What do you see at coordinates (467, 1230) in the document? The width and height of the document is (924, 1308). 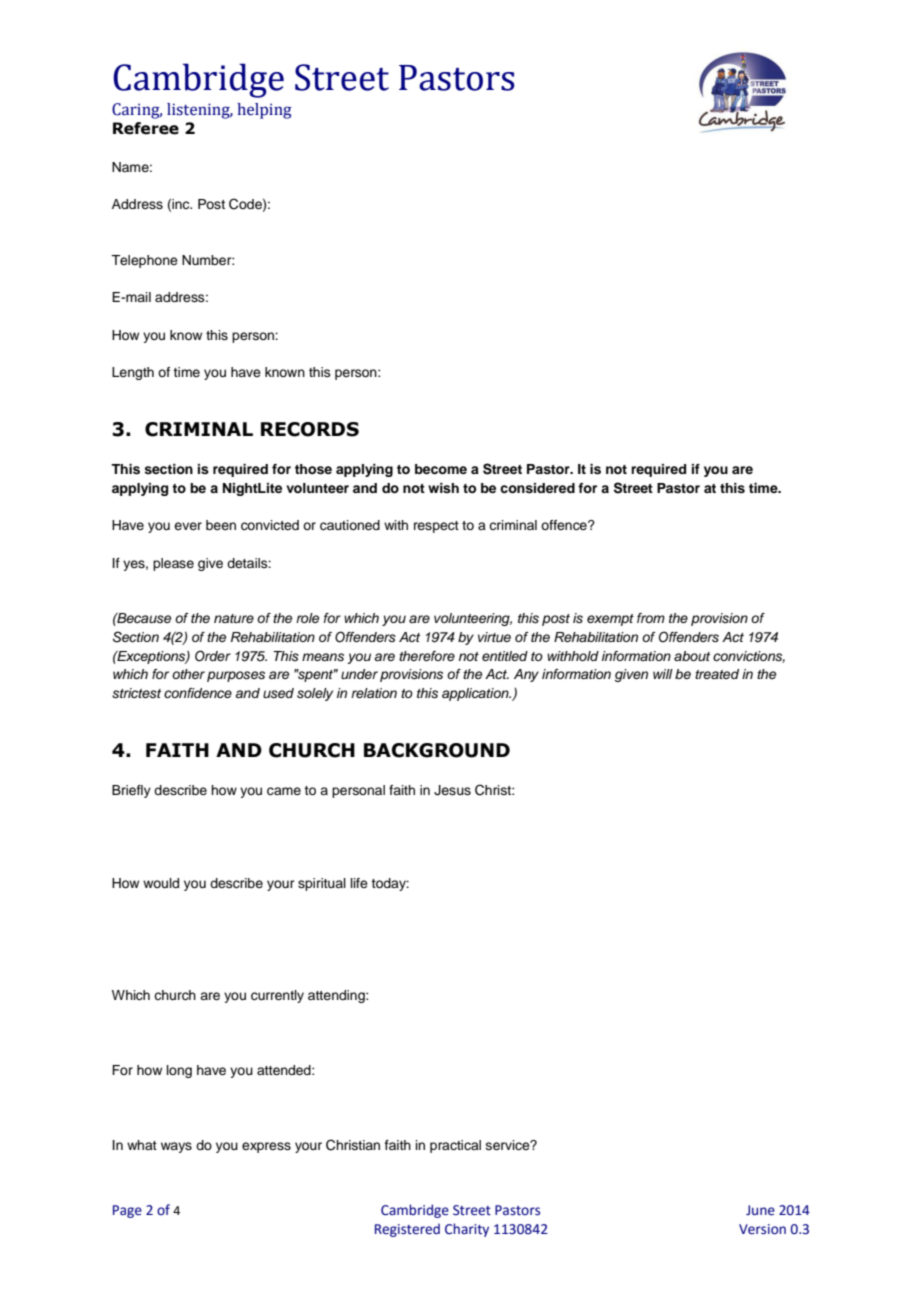 I see `Charity` at bounding box center [467, 1230].
